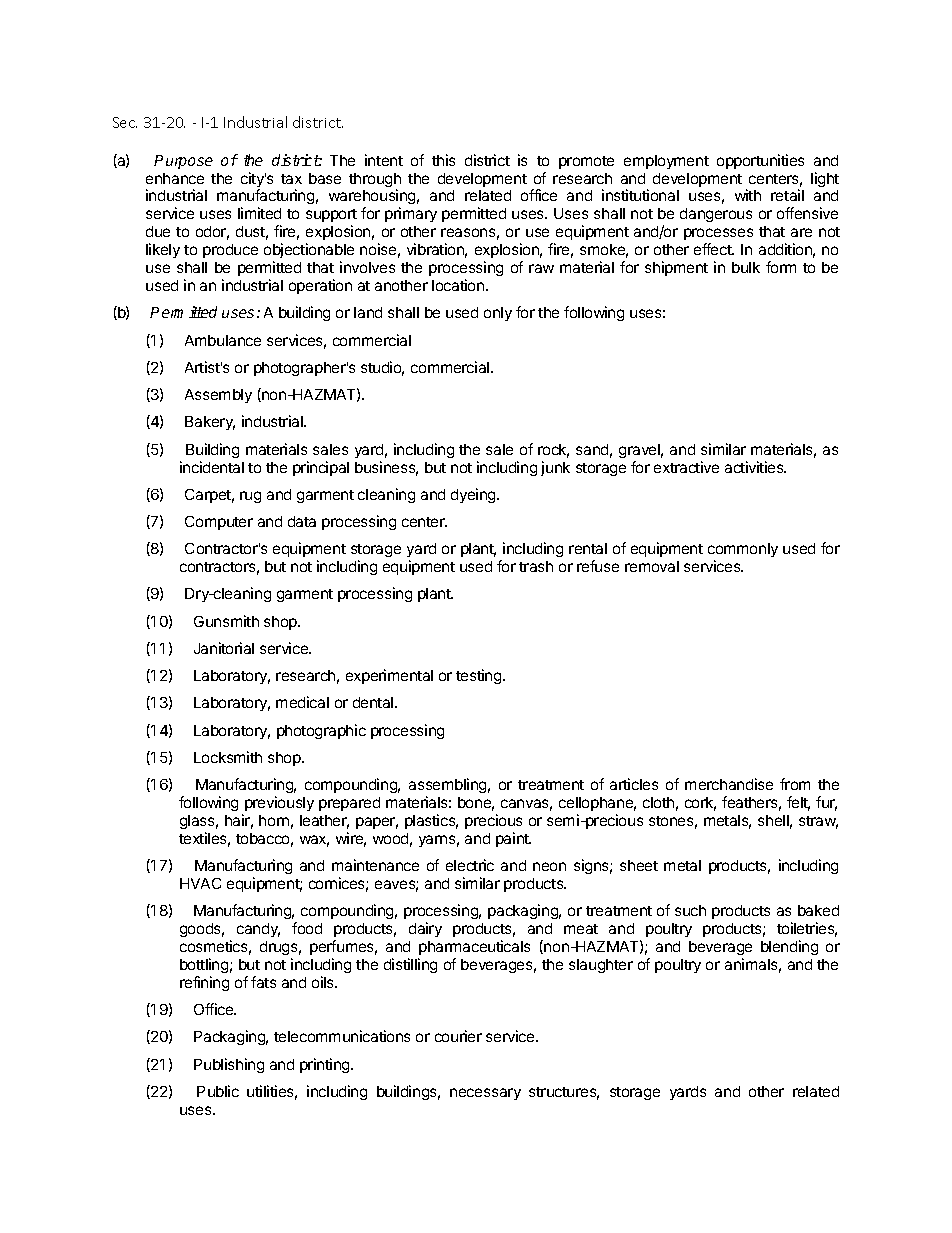 Image resolution: width=952 pixels, height=1233 pixels. Describe the element at coordinates (485, 1094) in the document. I see `necessary` at that location.
